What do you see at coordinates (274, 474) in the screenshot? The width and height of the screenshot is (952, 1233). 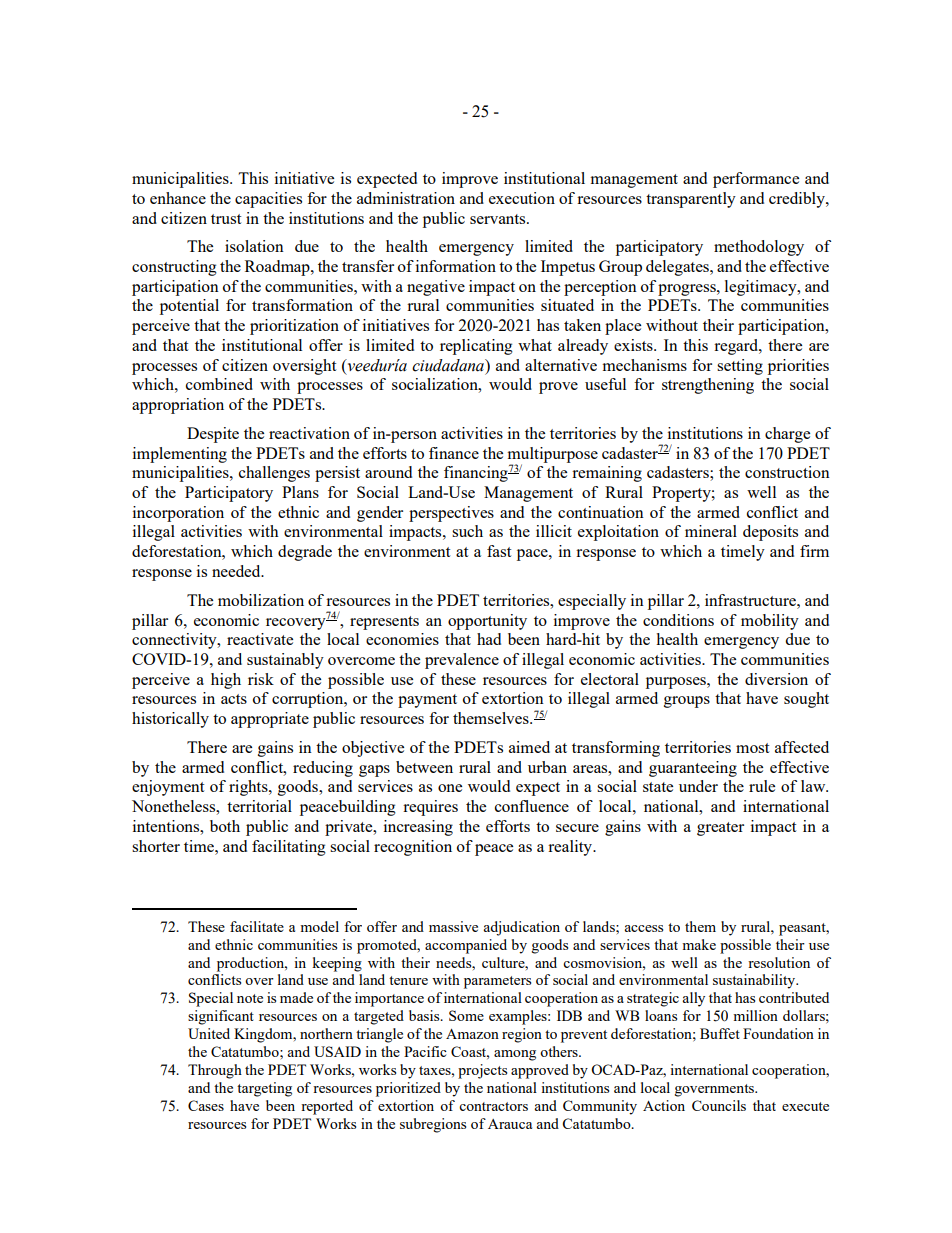 I see `challenges` at bounding box center [274, 474].
